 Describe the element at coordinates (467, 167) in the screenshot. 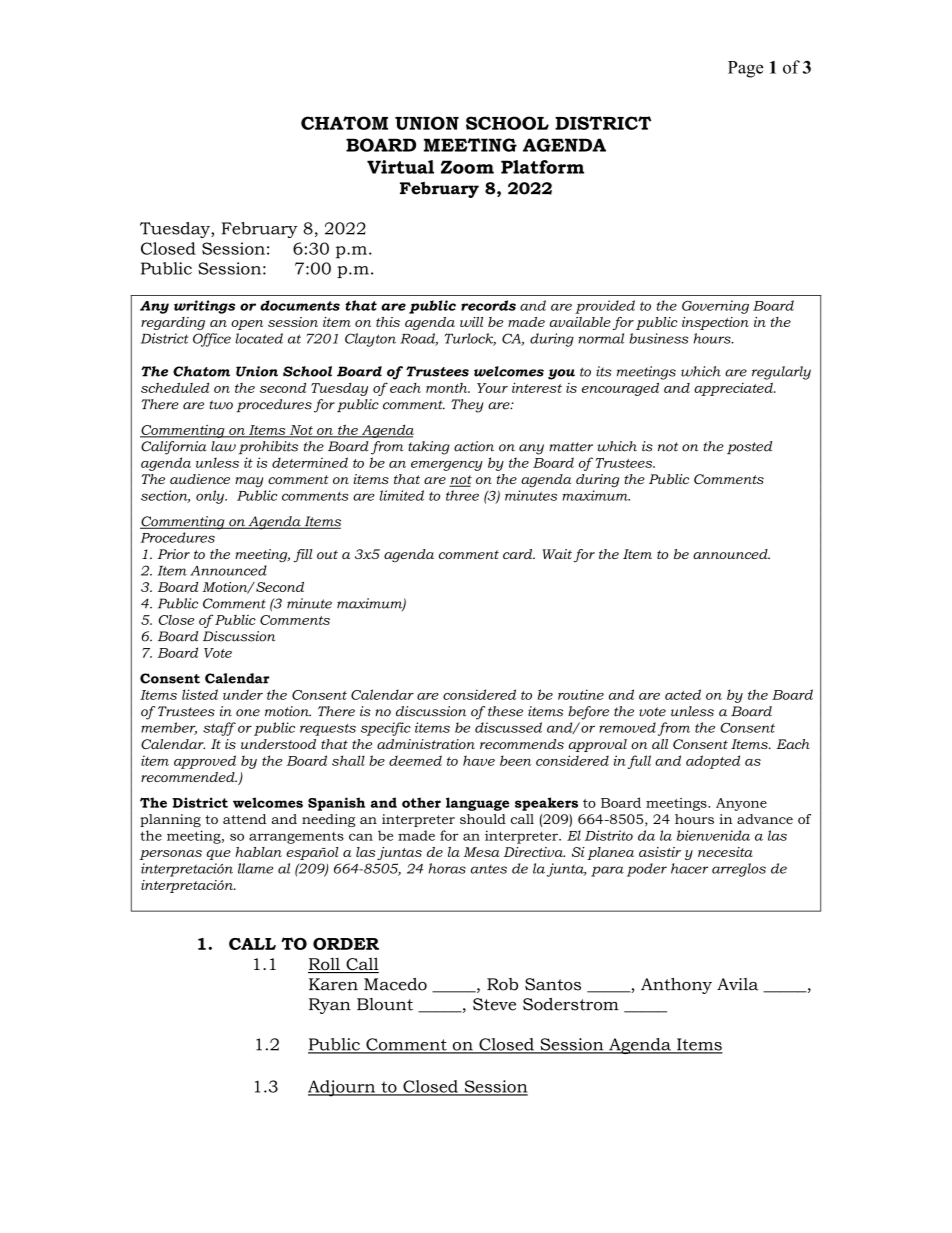

I see `Zoom` at that location.
